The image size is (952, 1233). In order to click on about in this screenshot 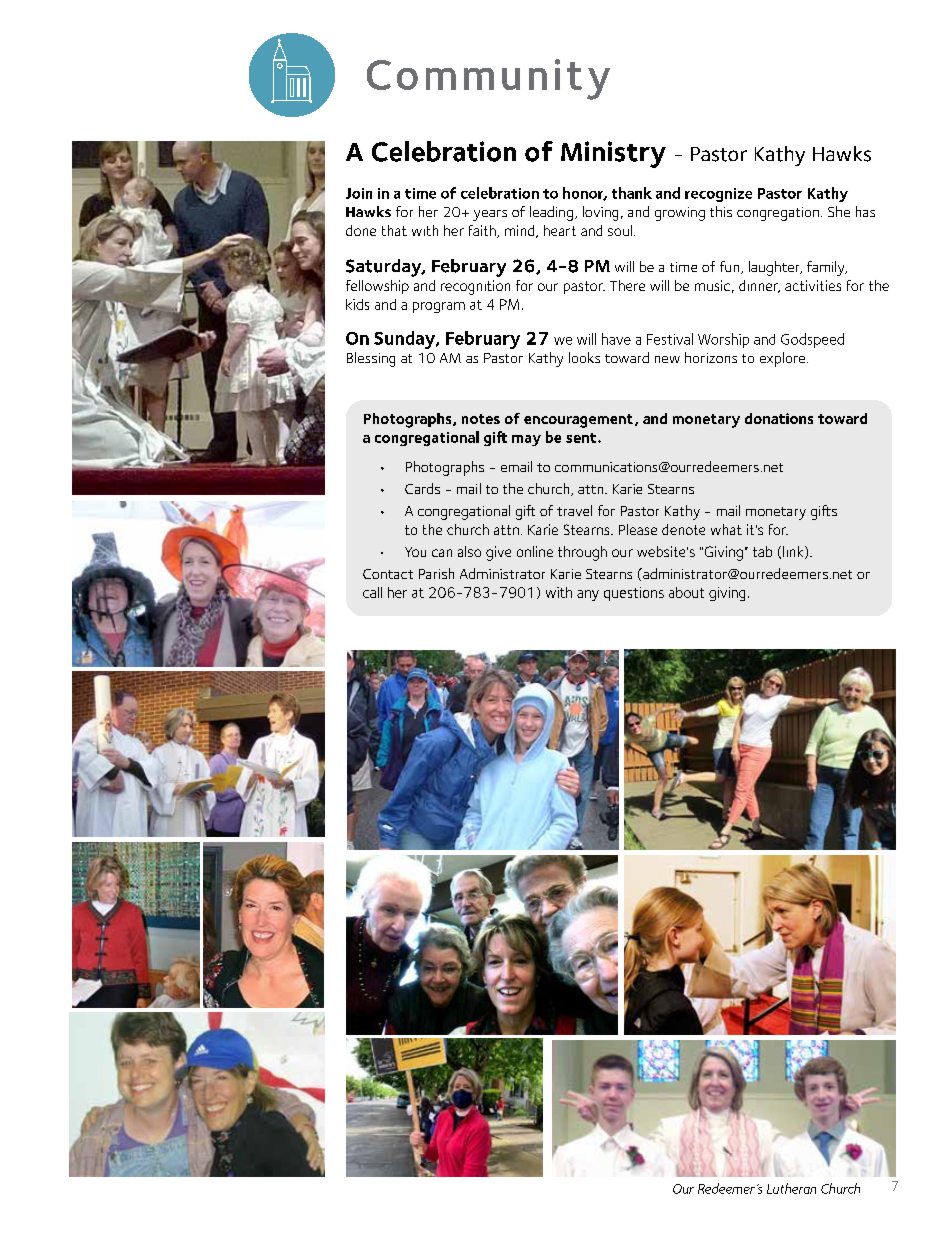, I will do `click(686, 592)`.
